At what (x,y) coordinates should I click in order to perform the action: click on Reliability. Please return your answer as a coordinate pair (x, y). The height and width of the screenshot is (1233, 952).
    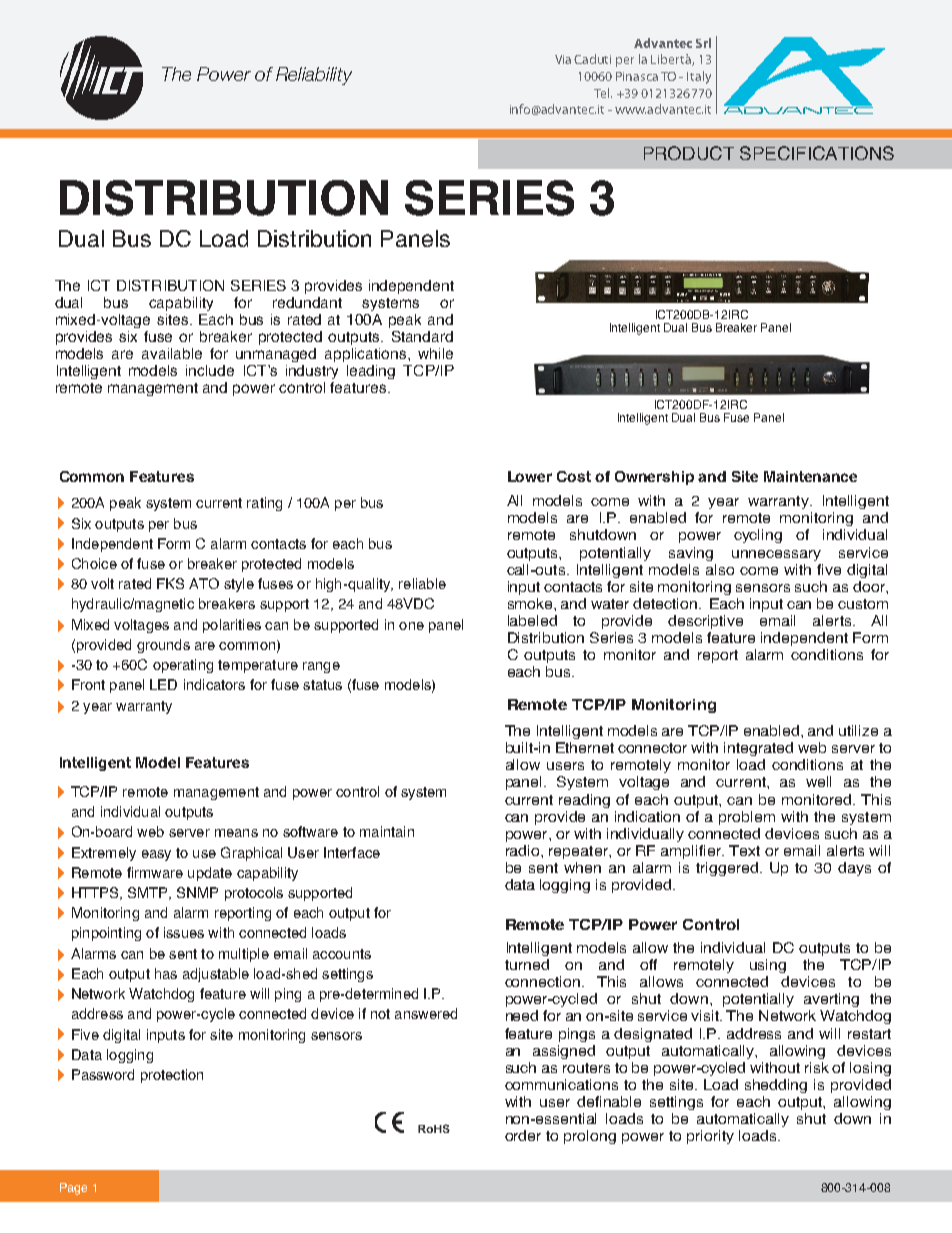
    Looking at the image, I should click on (314, 76).
